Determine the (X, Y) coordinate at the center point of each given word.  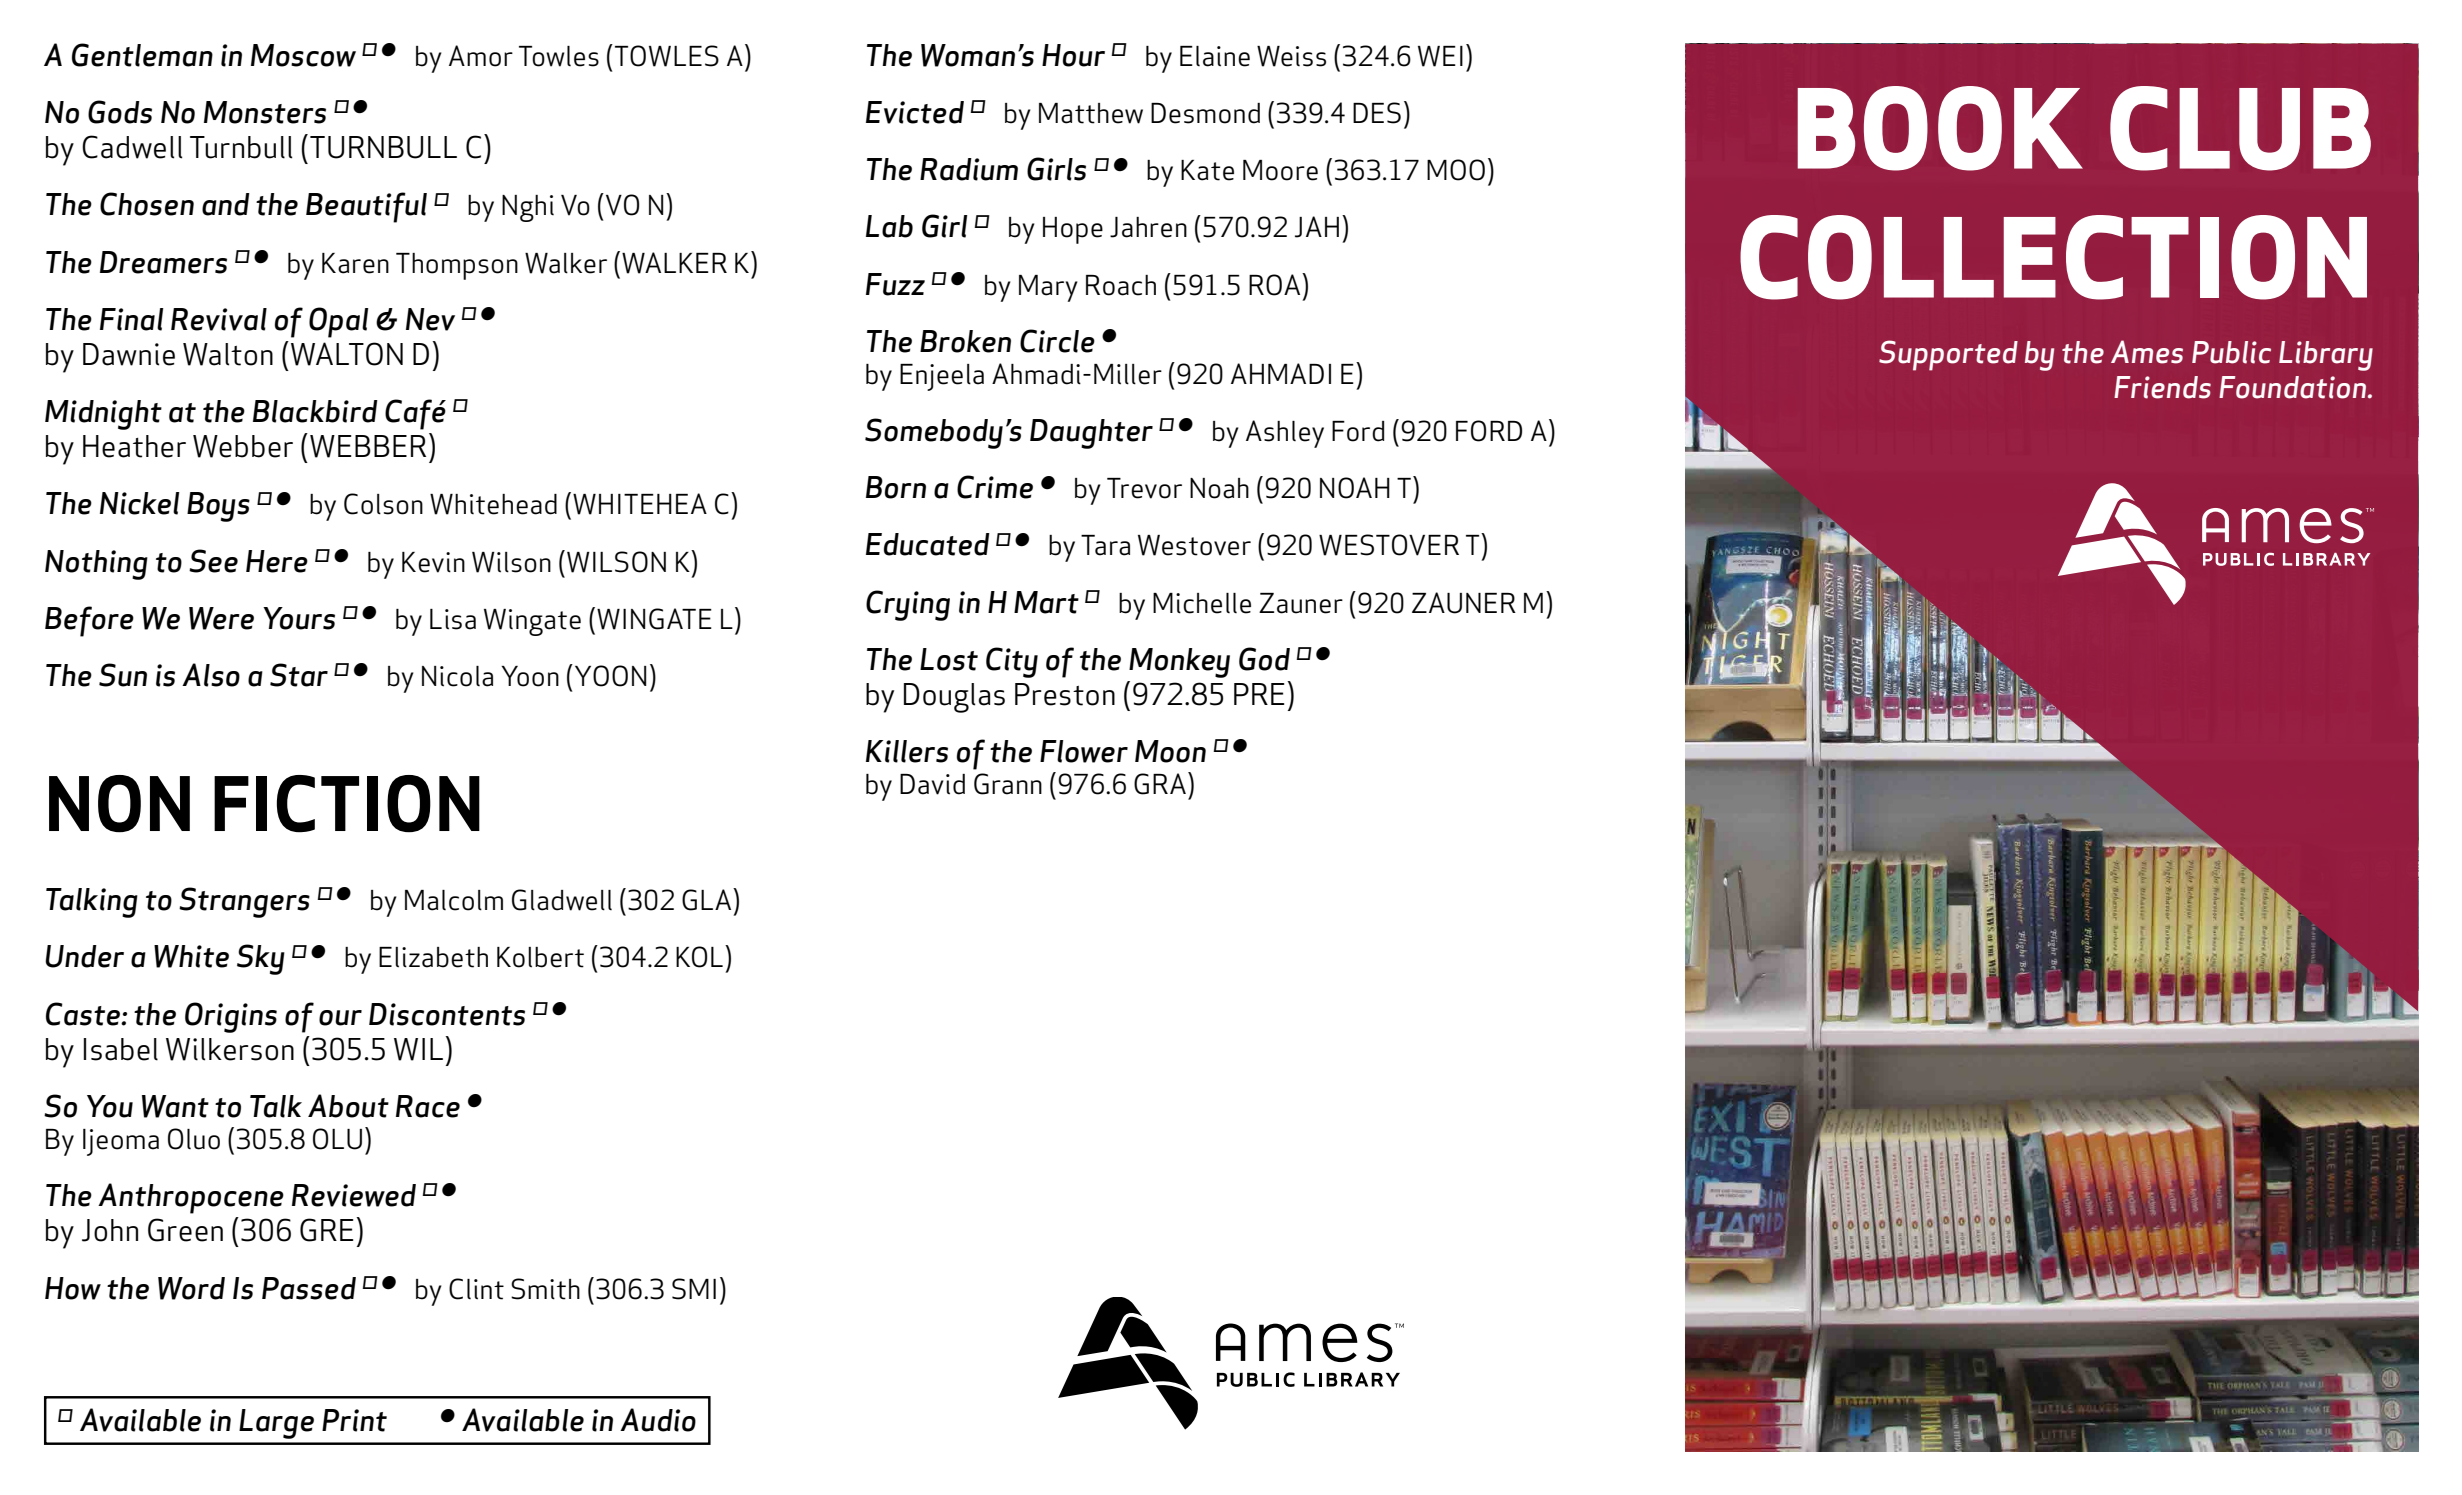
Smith (545, 1289)
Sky (261, 959)
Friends (2162, 387)
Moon (1170, 751)
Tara (1105, 545)
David (932, 784)
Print (354, 1420)
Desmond (1205, 113)
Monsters (265, 112)
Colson (383, 504)
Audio (658, 1420)
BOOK (1940, 128)
